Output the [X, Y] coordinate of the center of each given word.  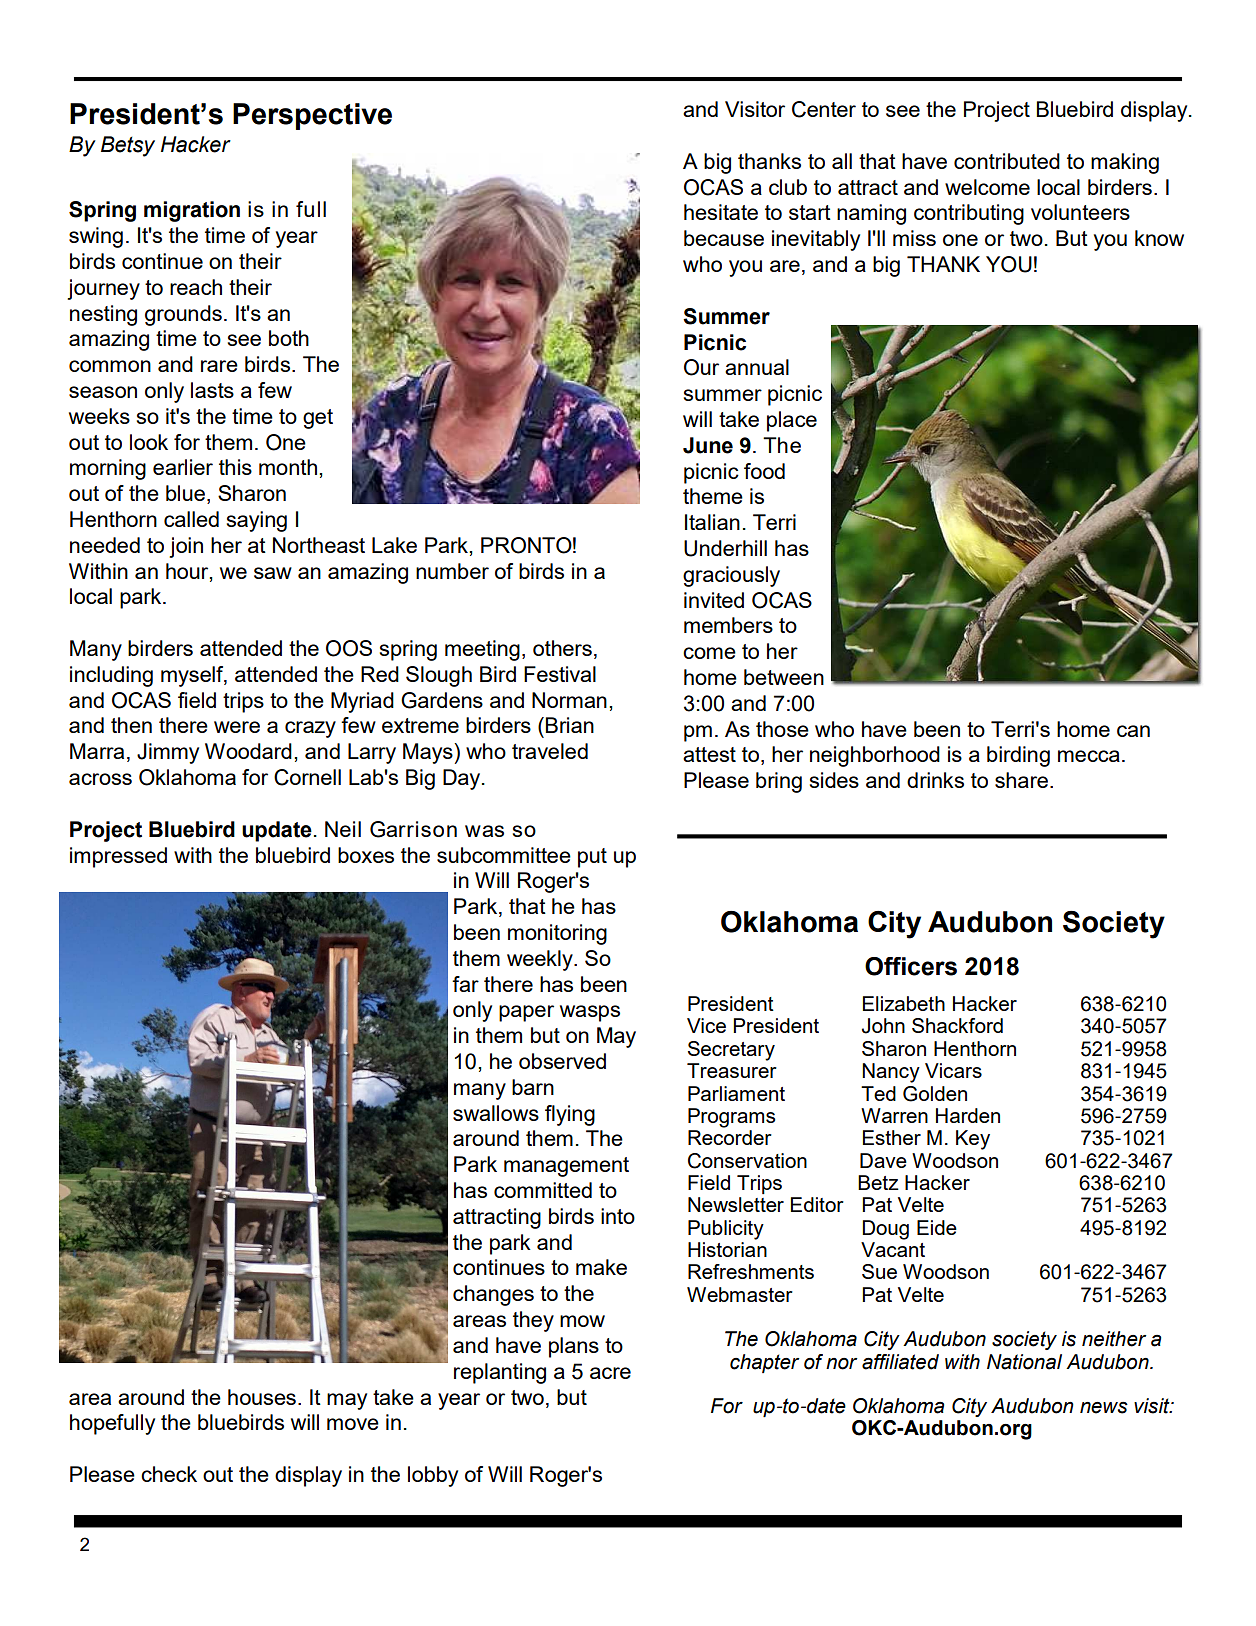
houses [262, 1397]
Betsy [128, 146]
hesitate [721, 212]
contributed [1007, 161]
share [1021, 780]
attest [709, 754]
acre [610, 1373]
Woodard [248, 751]
